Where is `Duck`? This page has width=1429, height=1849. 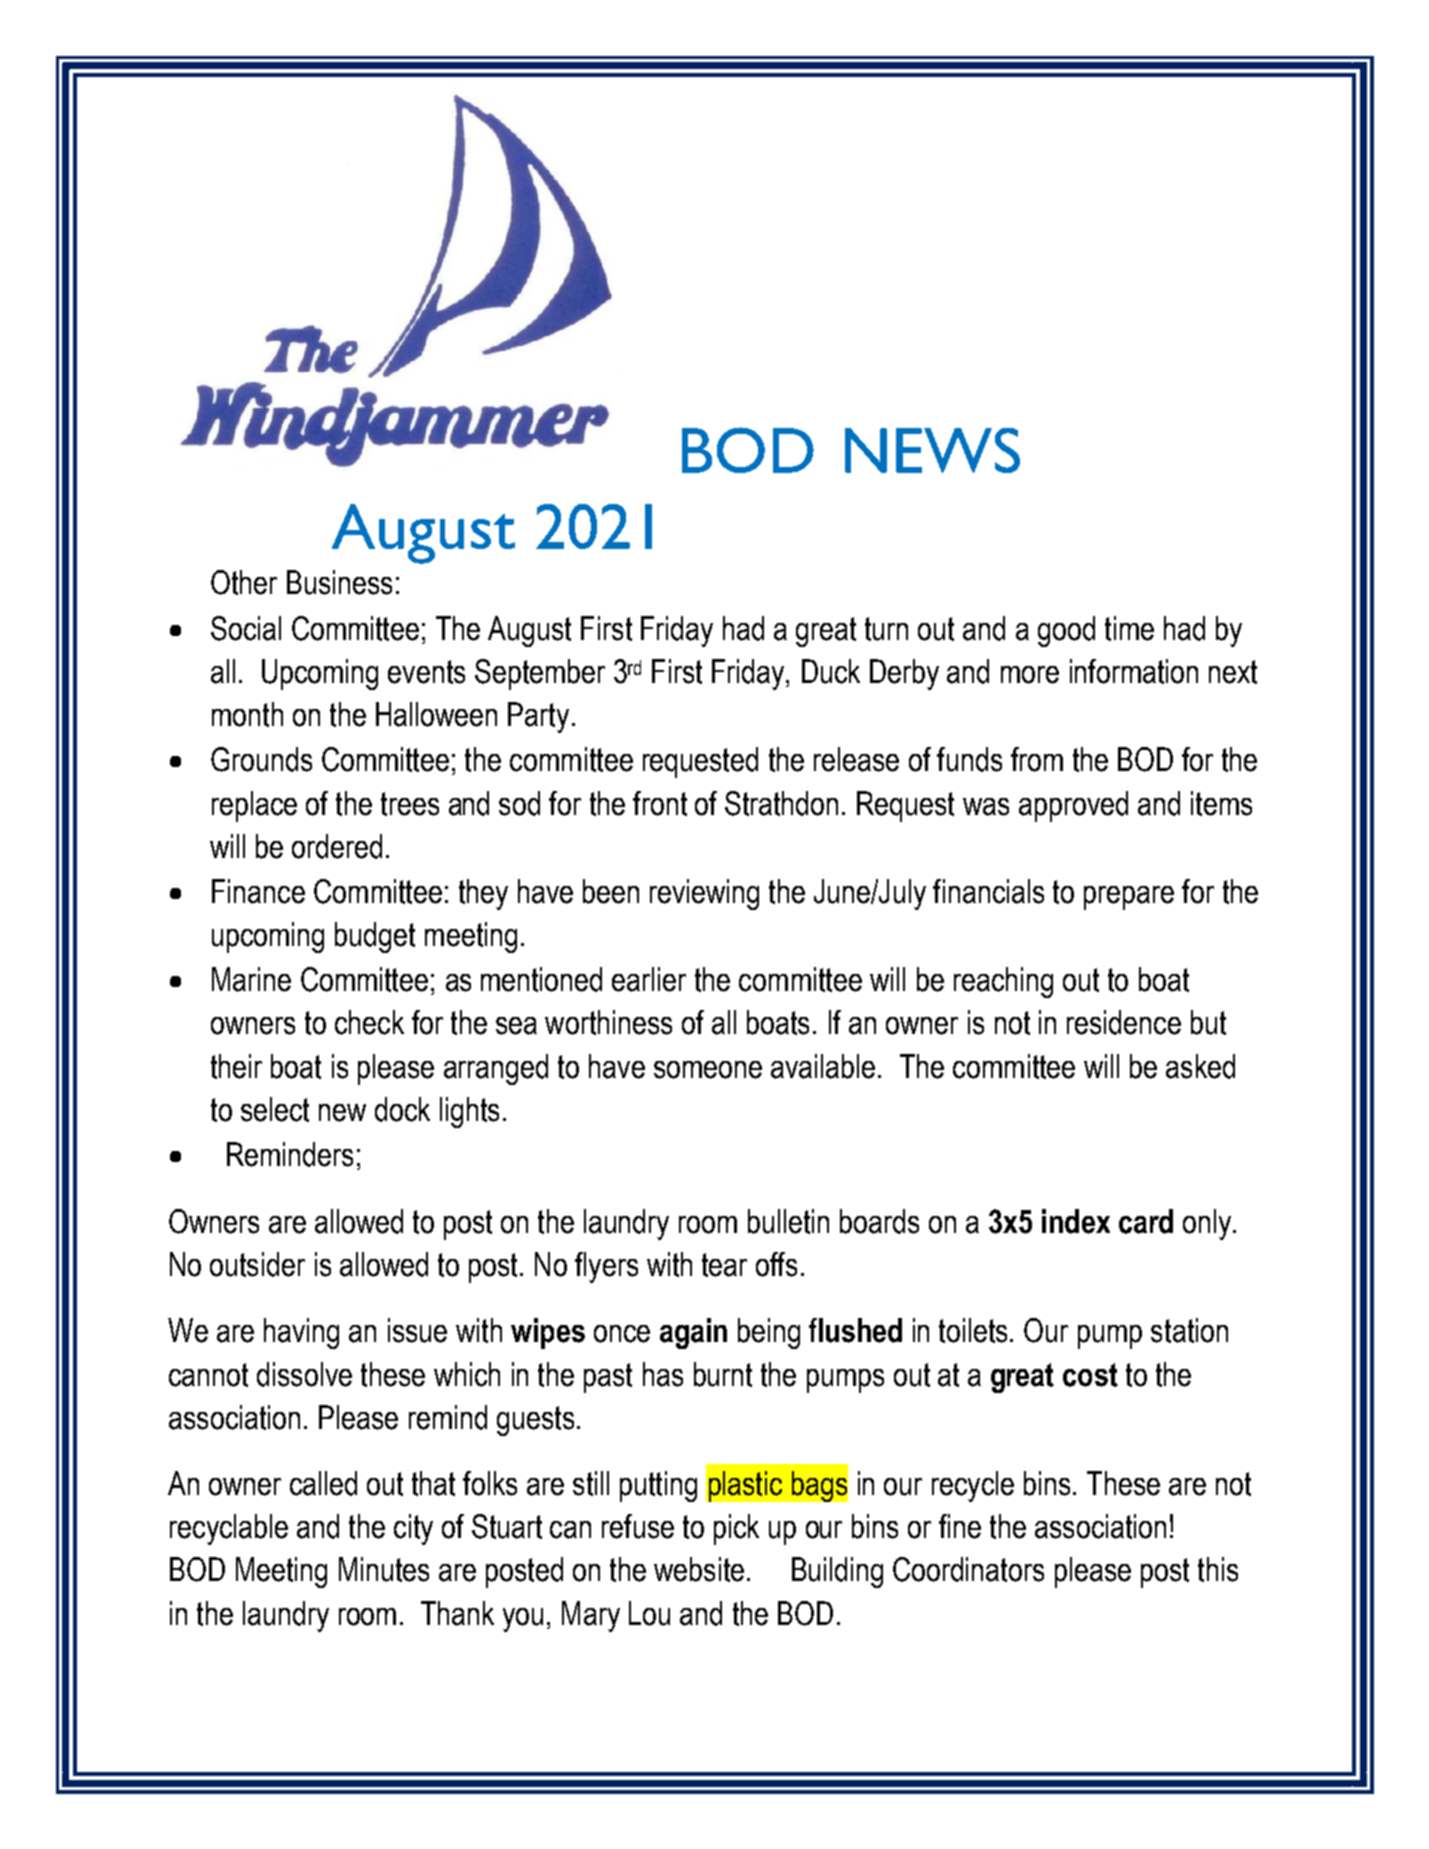
Duck is located at coordinates (831, 671).
